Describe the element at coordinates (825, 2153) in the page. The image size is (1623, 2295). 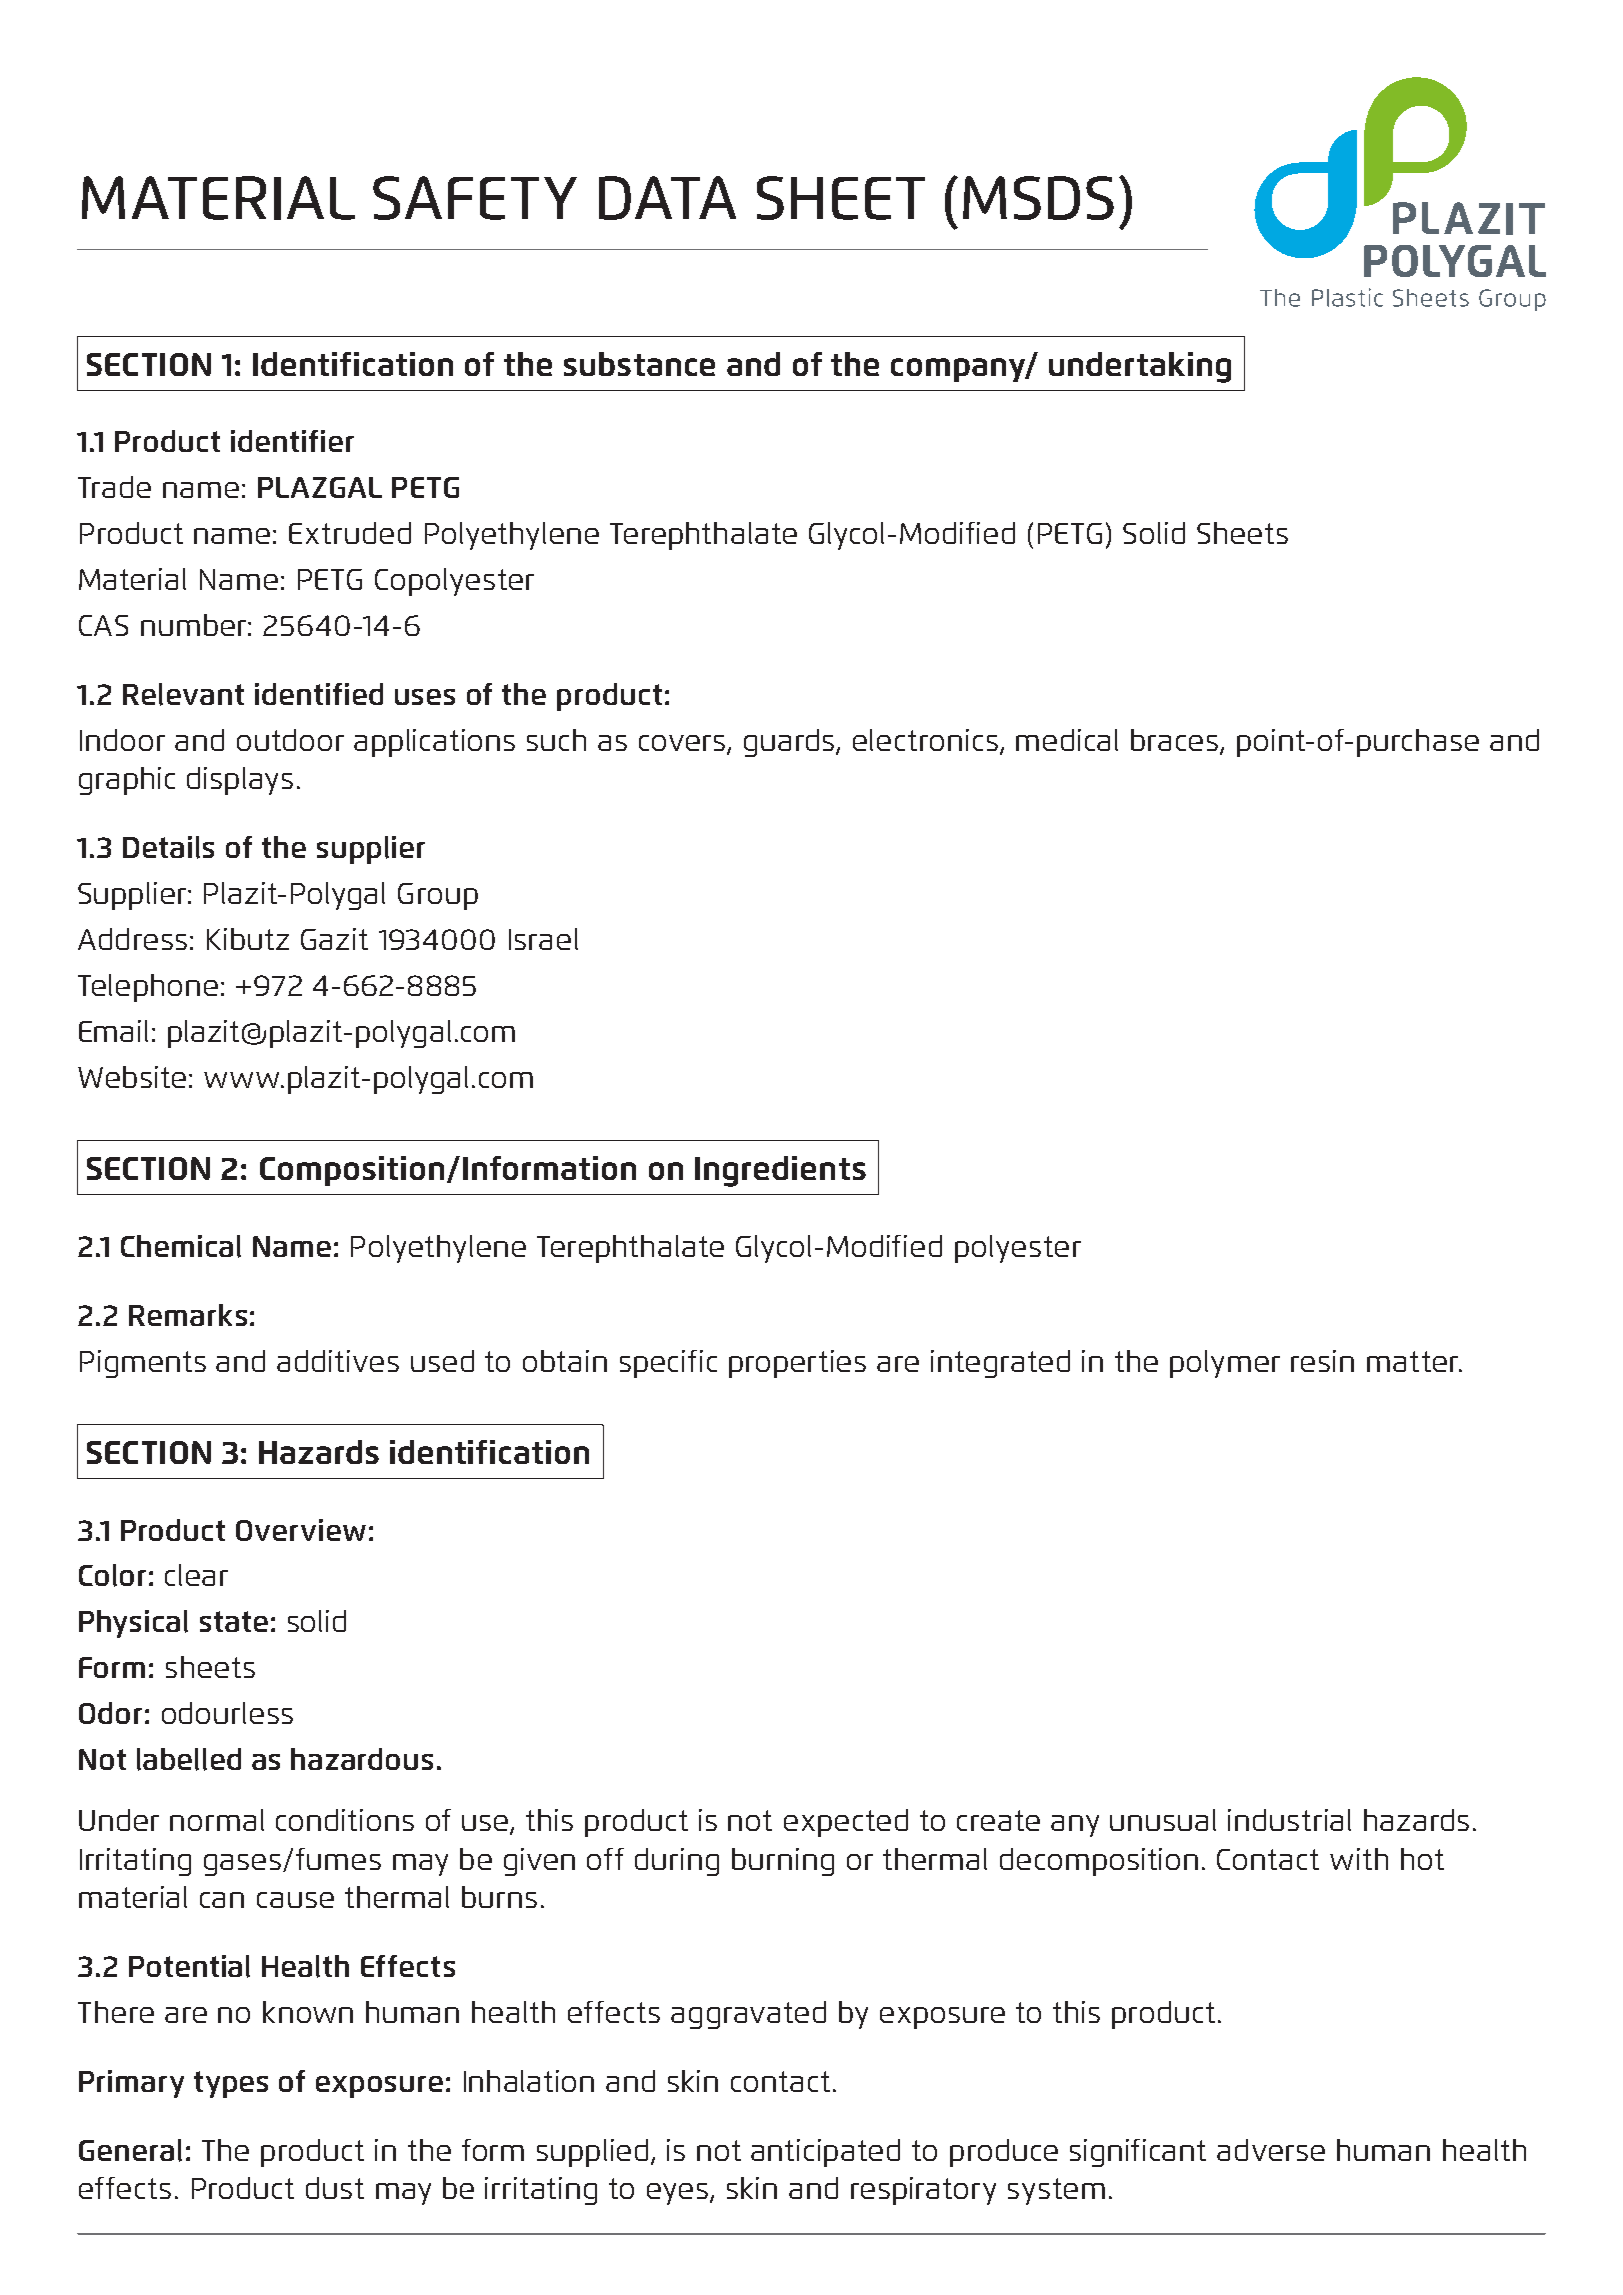
I see `anticipated` at that location.
